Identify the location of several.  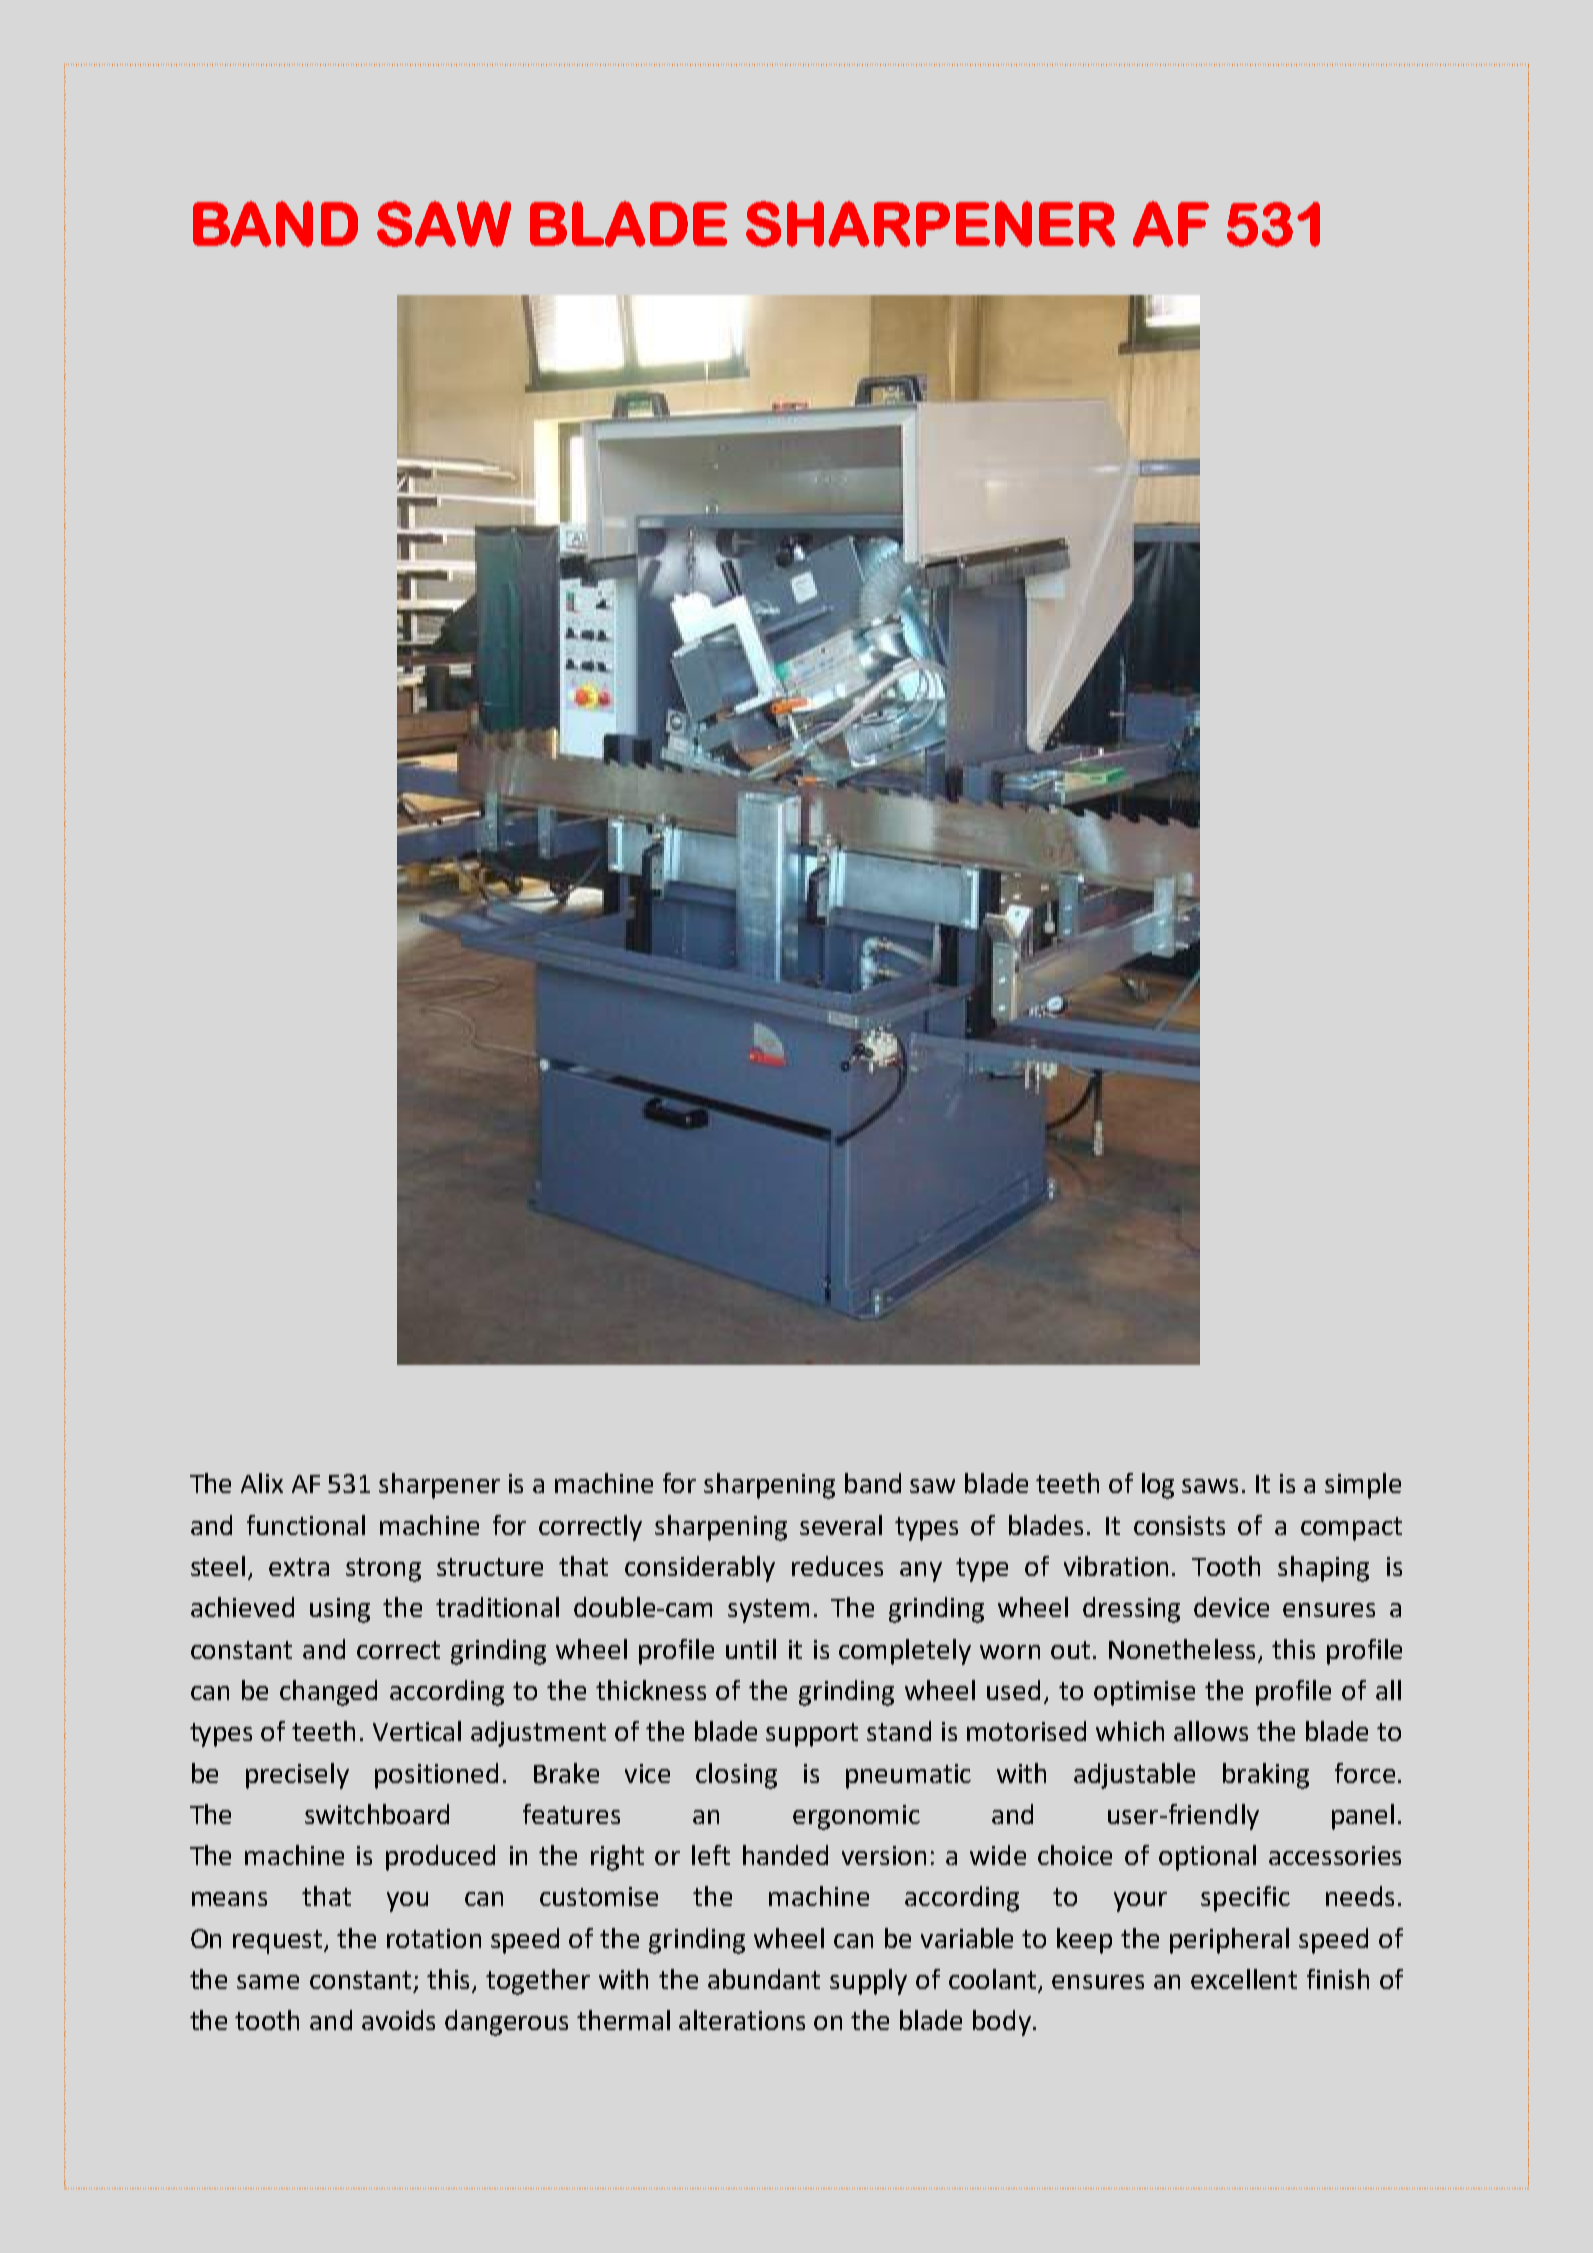
(841, 1525).
